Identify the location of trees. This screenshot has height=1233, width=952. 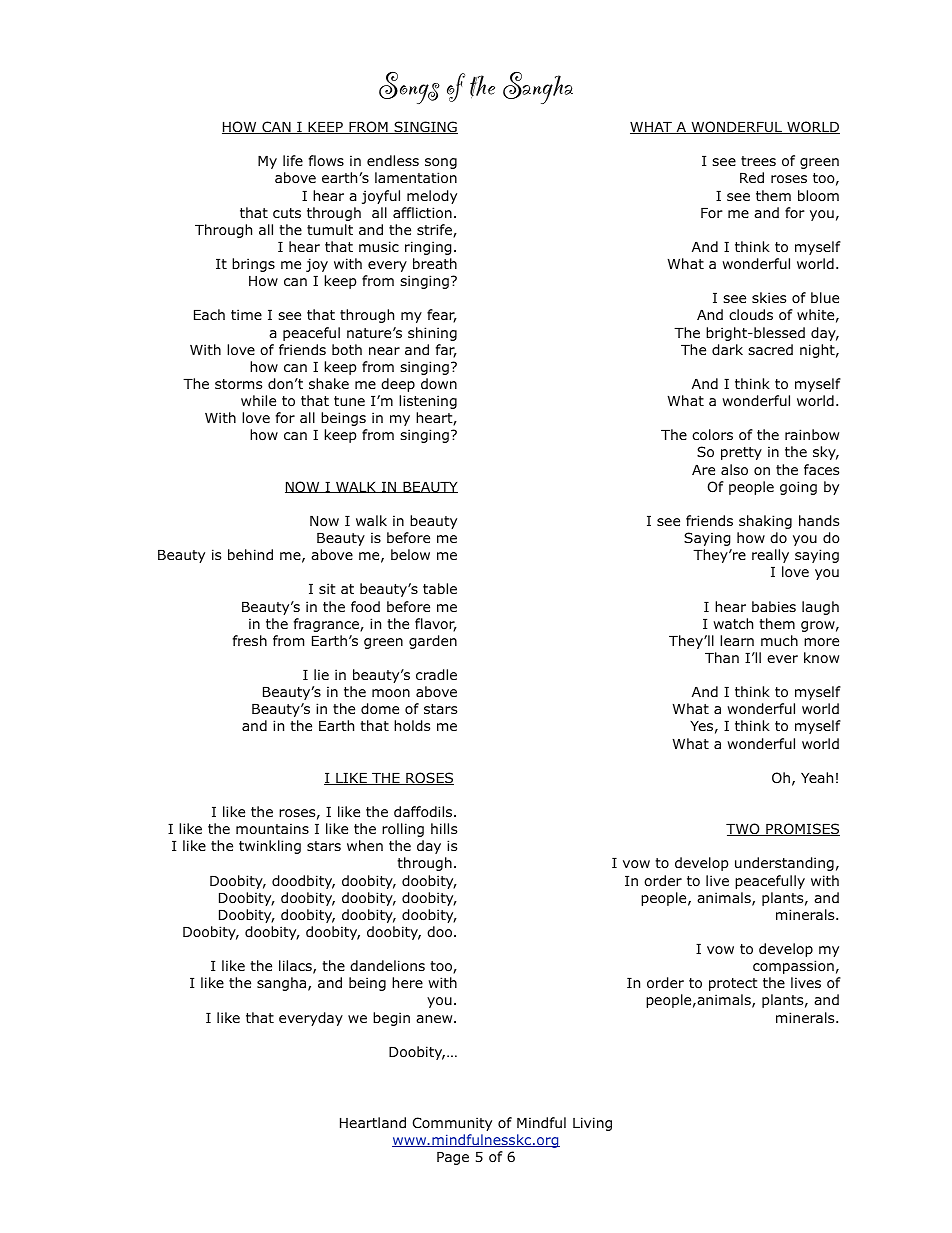
(758, 161).
